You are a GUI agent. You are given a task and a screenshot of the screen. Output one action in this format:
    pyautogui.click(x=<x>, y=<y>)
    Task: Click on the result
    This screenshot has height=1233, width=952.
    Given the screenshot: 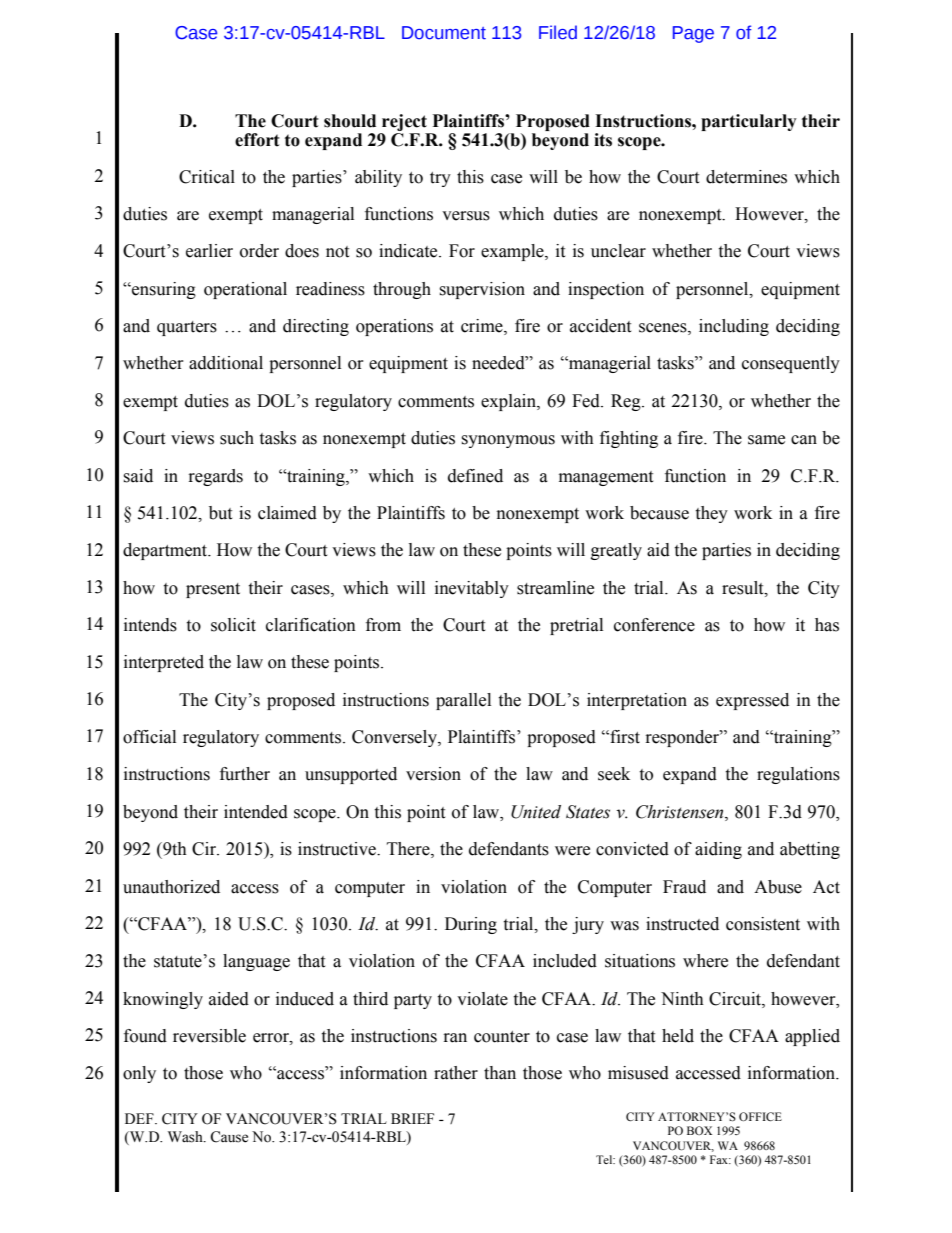 What is the action you would take?
    pyautogui.click(x=744, y=588)
